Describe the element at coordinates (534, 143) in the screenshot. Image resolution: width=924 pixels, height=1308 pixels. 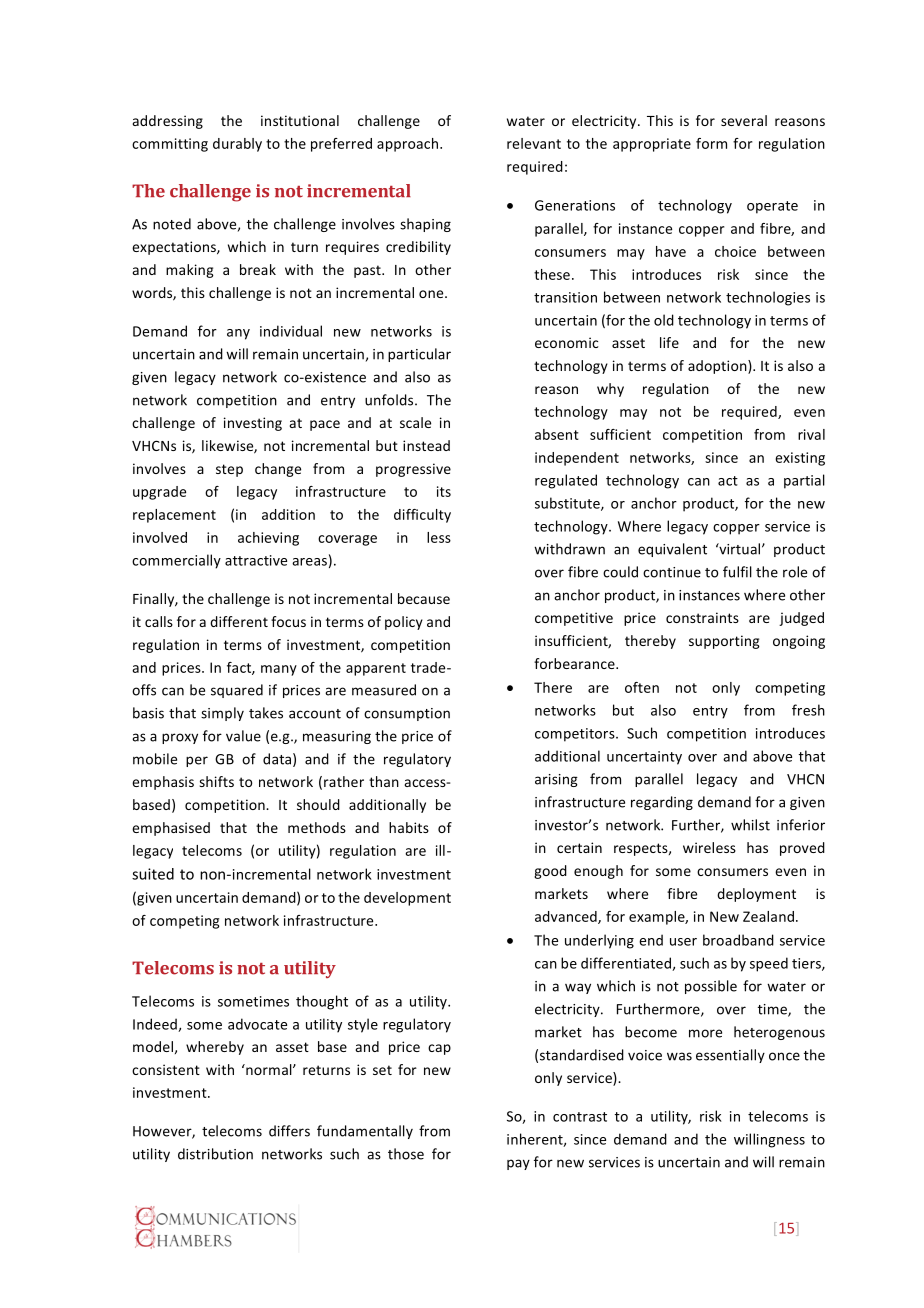
I see `relevant` at that location.
